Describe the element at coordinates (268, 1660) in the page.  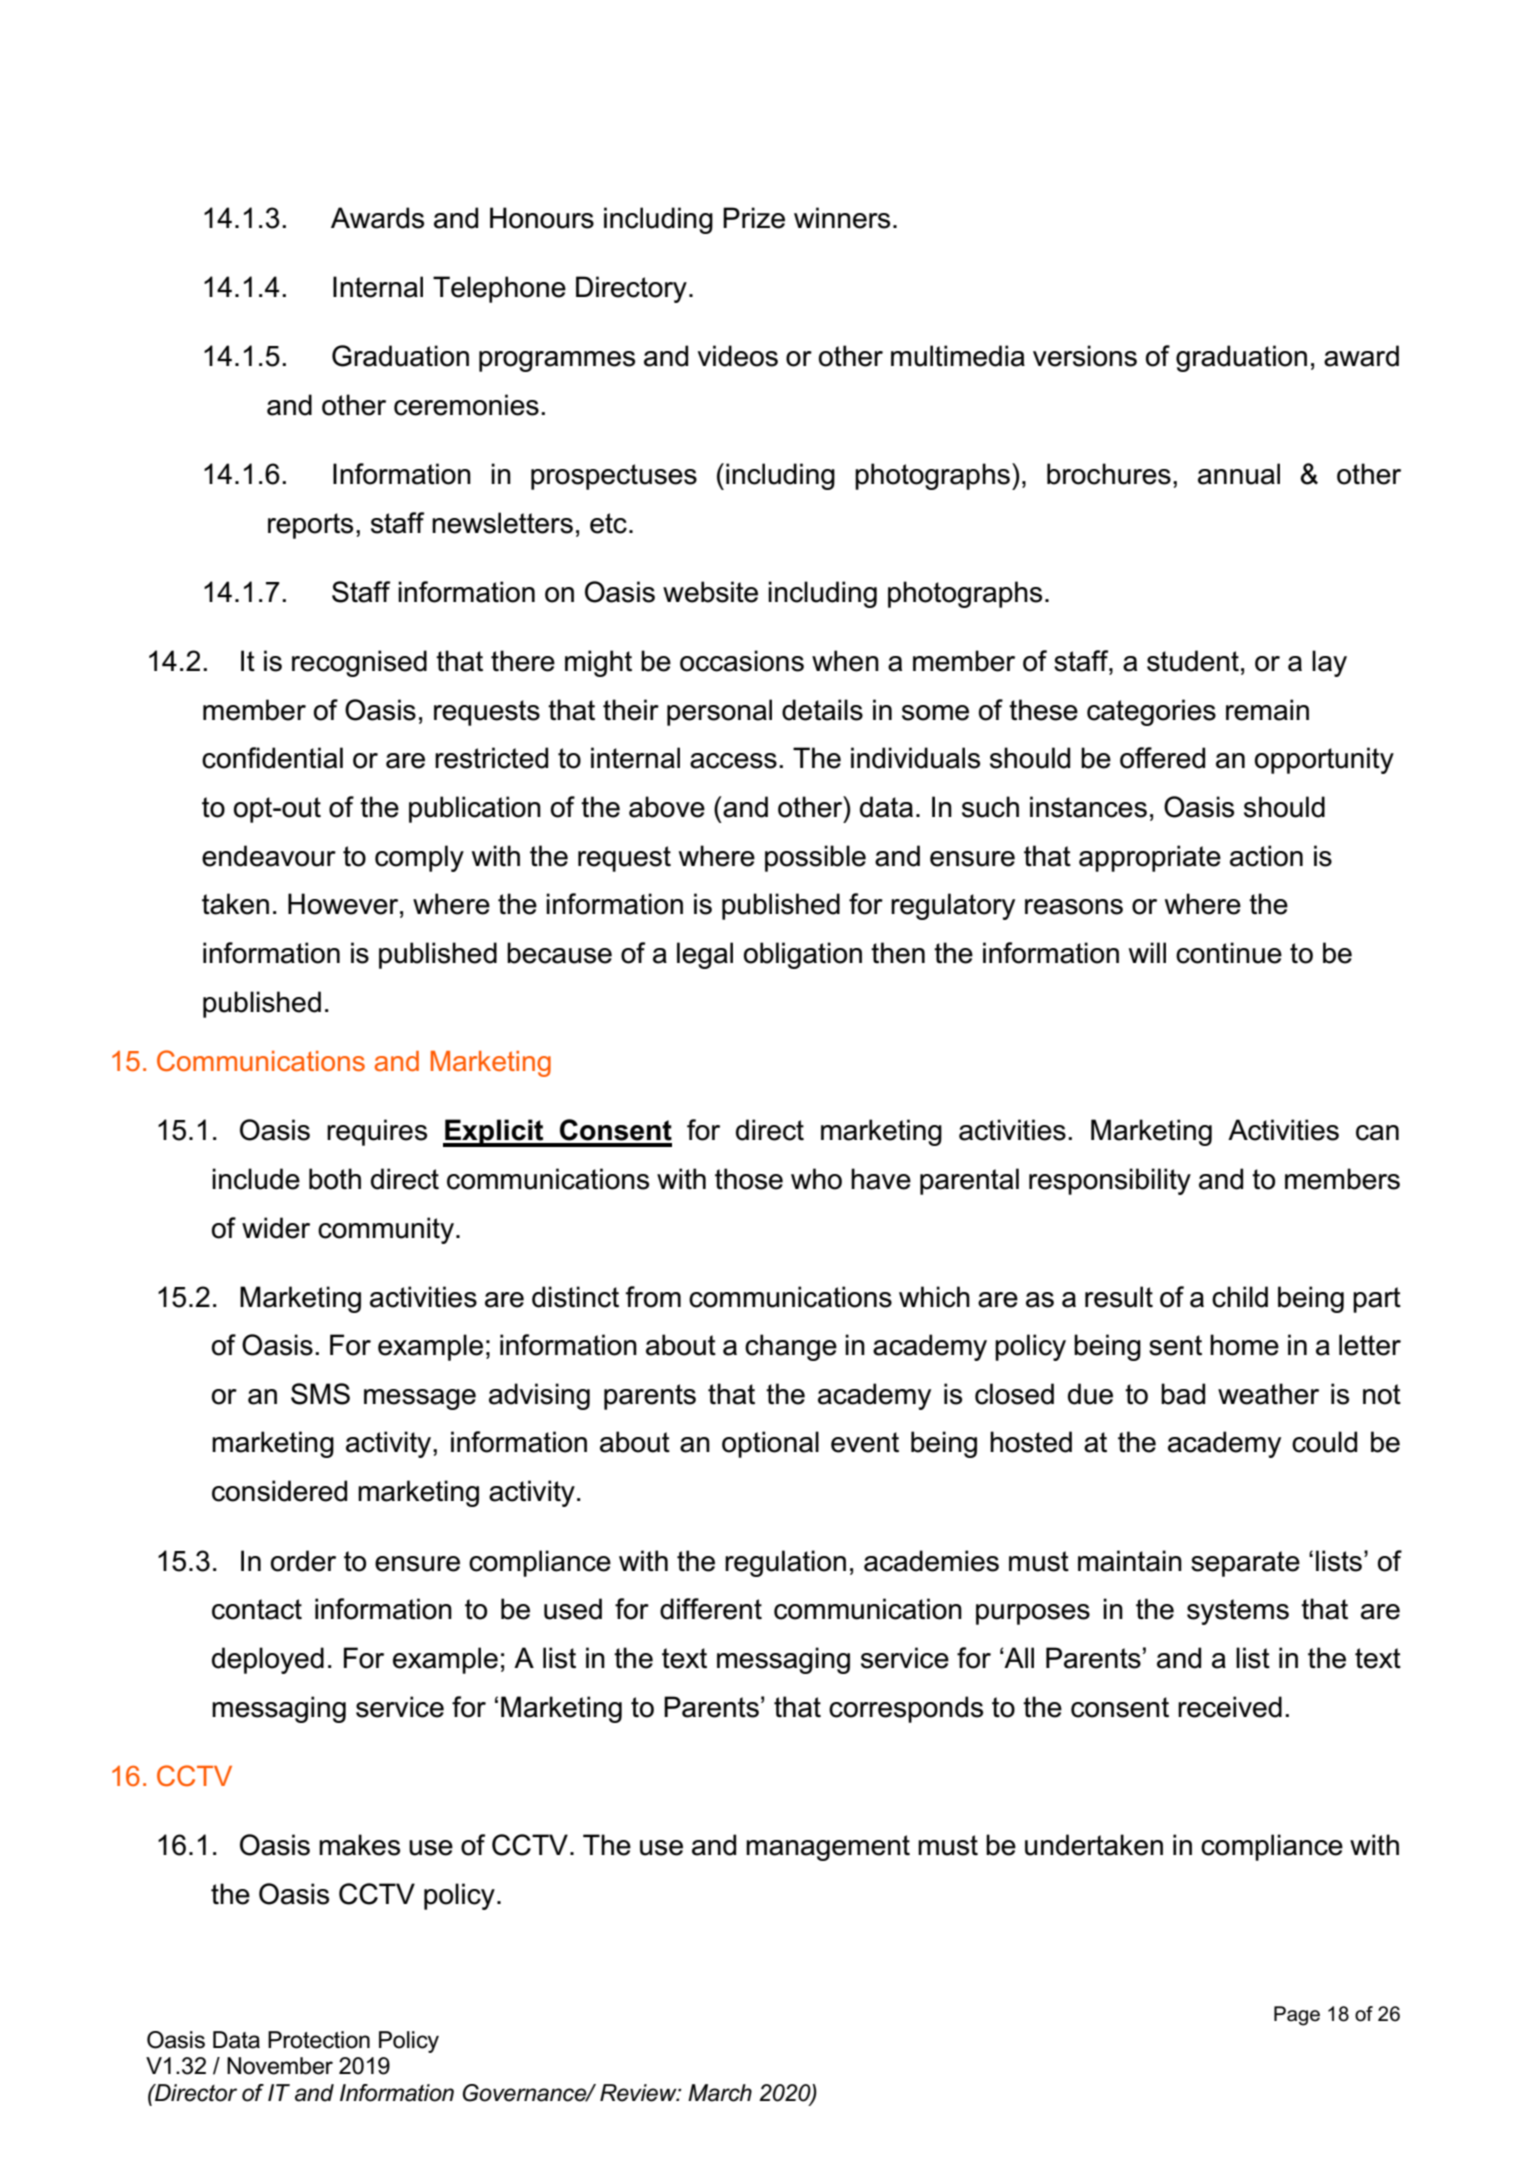
I see `deployed` at that location.
